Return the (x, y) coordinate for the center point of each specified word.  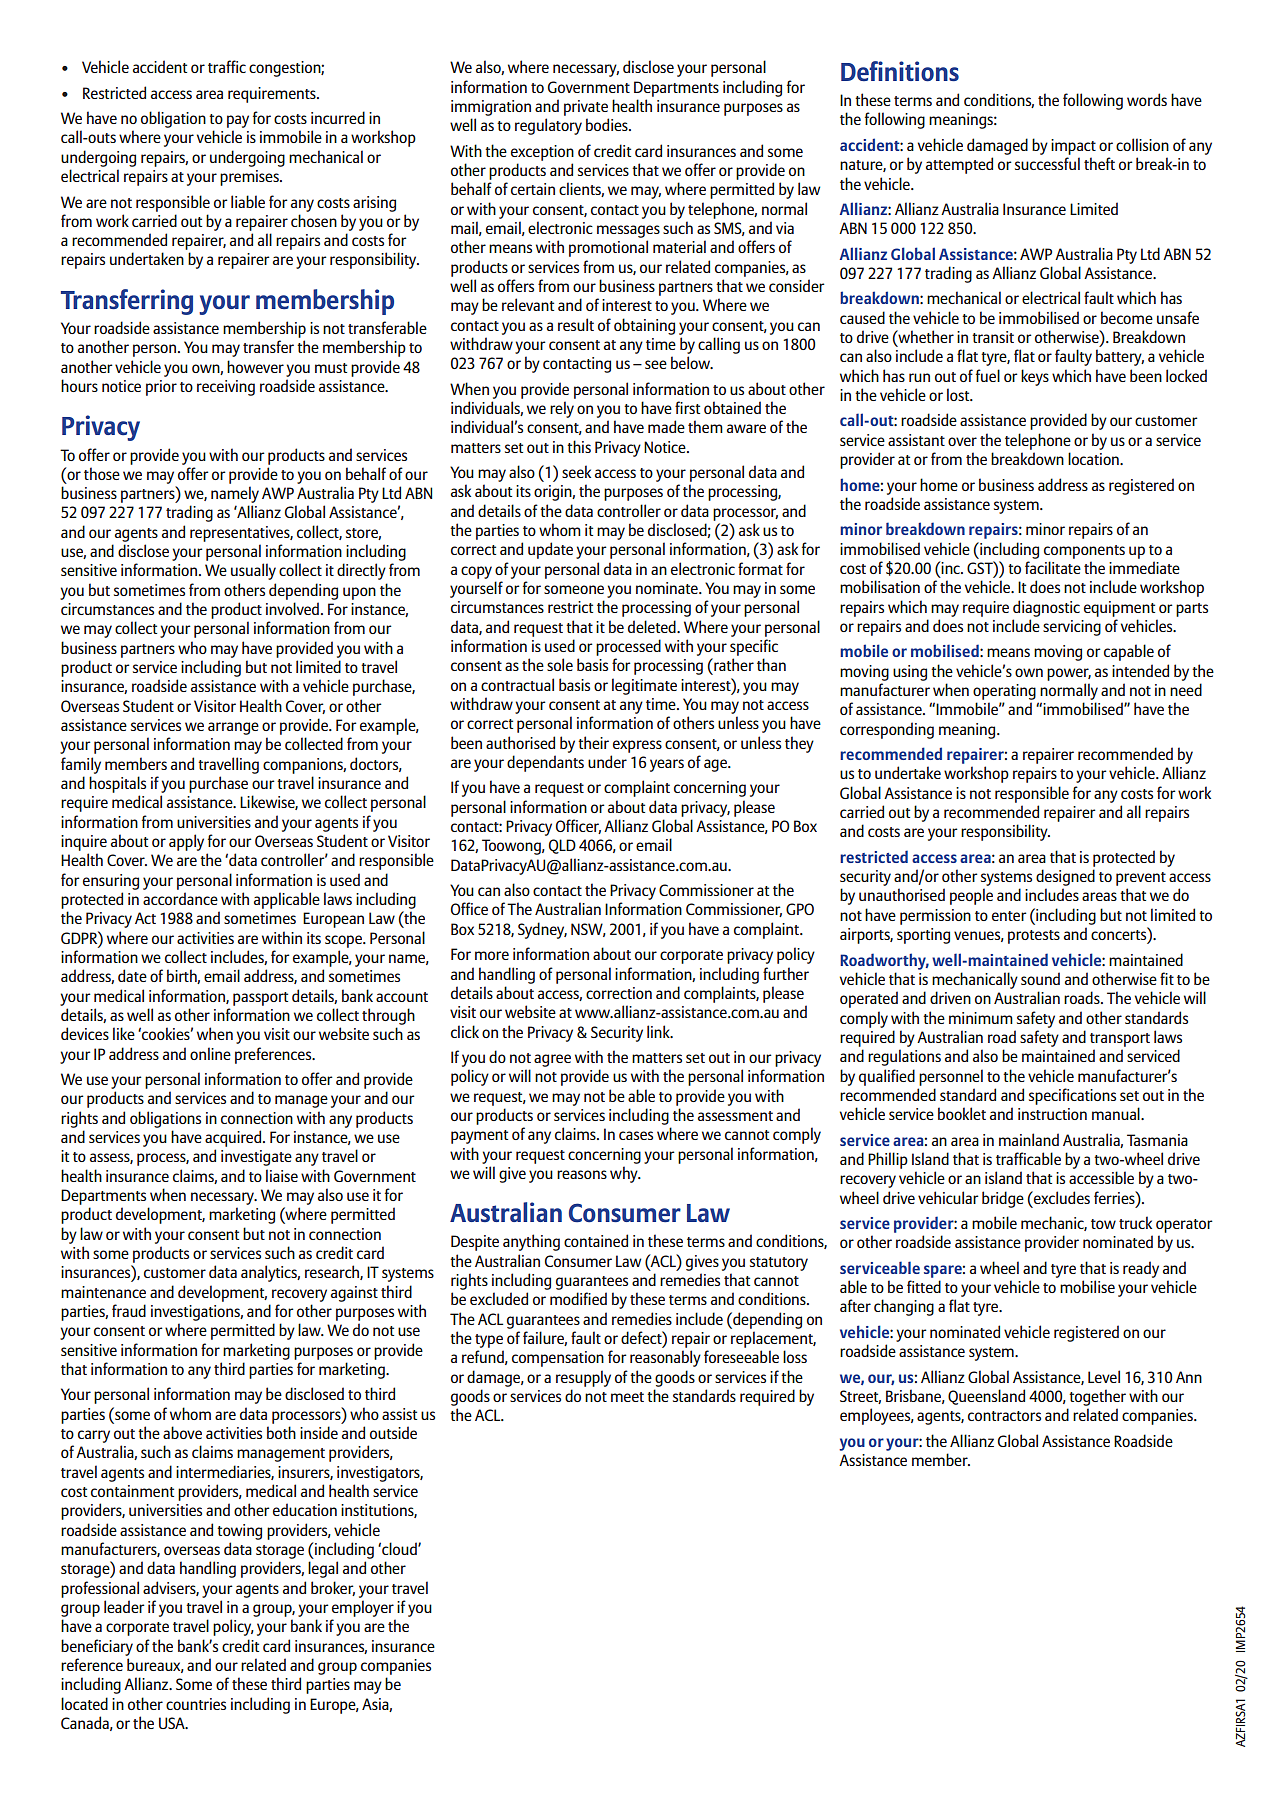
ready (1141, 1269)
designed (1065, 877)
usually (253, 571)
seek (576, 471)
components (1084, 552)
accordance (180, 898)
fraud (129, 1310)
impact (1073, 147)
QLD (562, 846)
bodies (608, 124)
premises (250, 178)
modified (578, 1298)
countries (196, 1704)
